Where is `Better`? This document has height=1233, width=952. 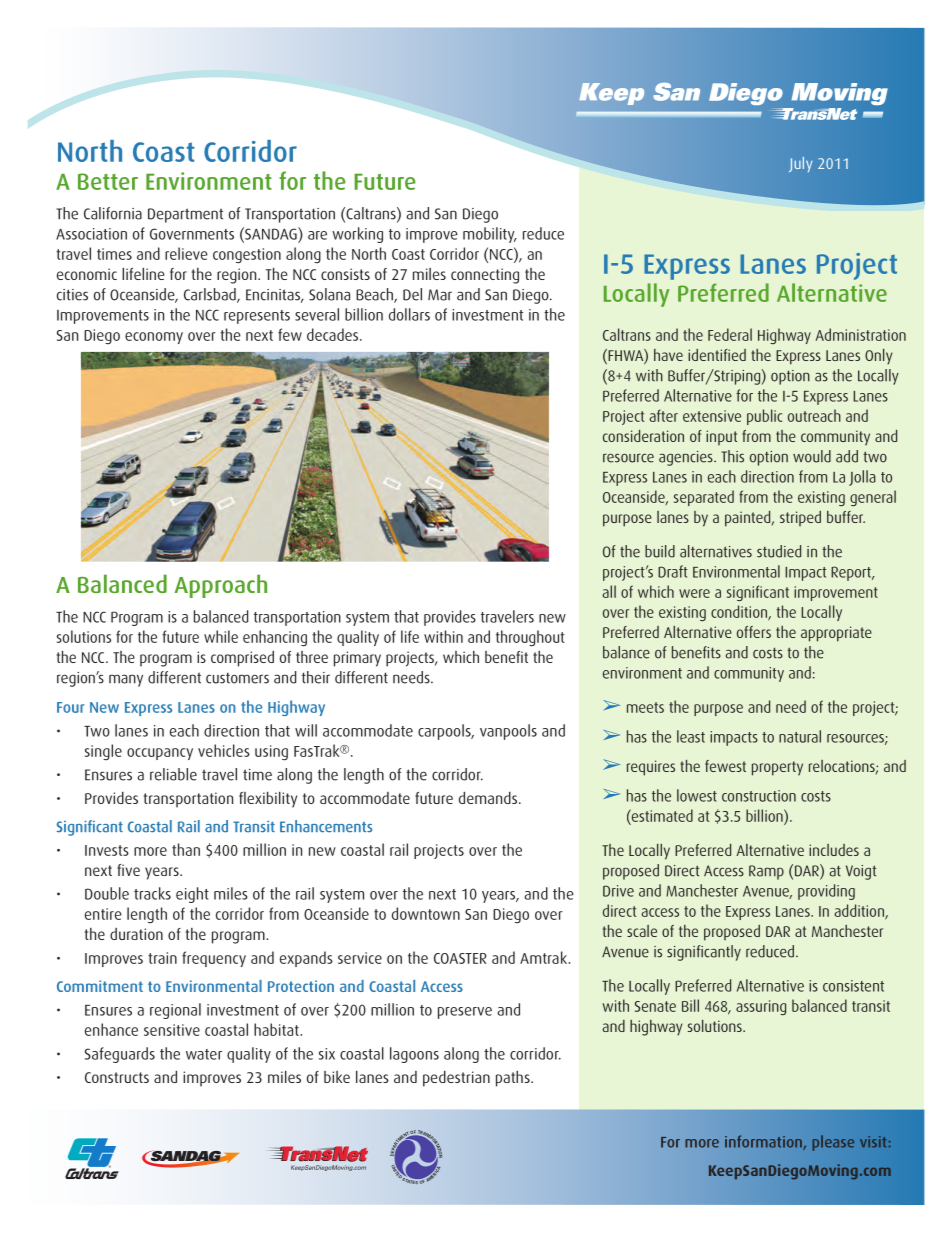 Better is located at coordinates (108, 181).
